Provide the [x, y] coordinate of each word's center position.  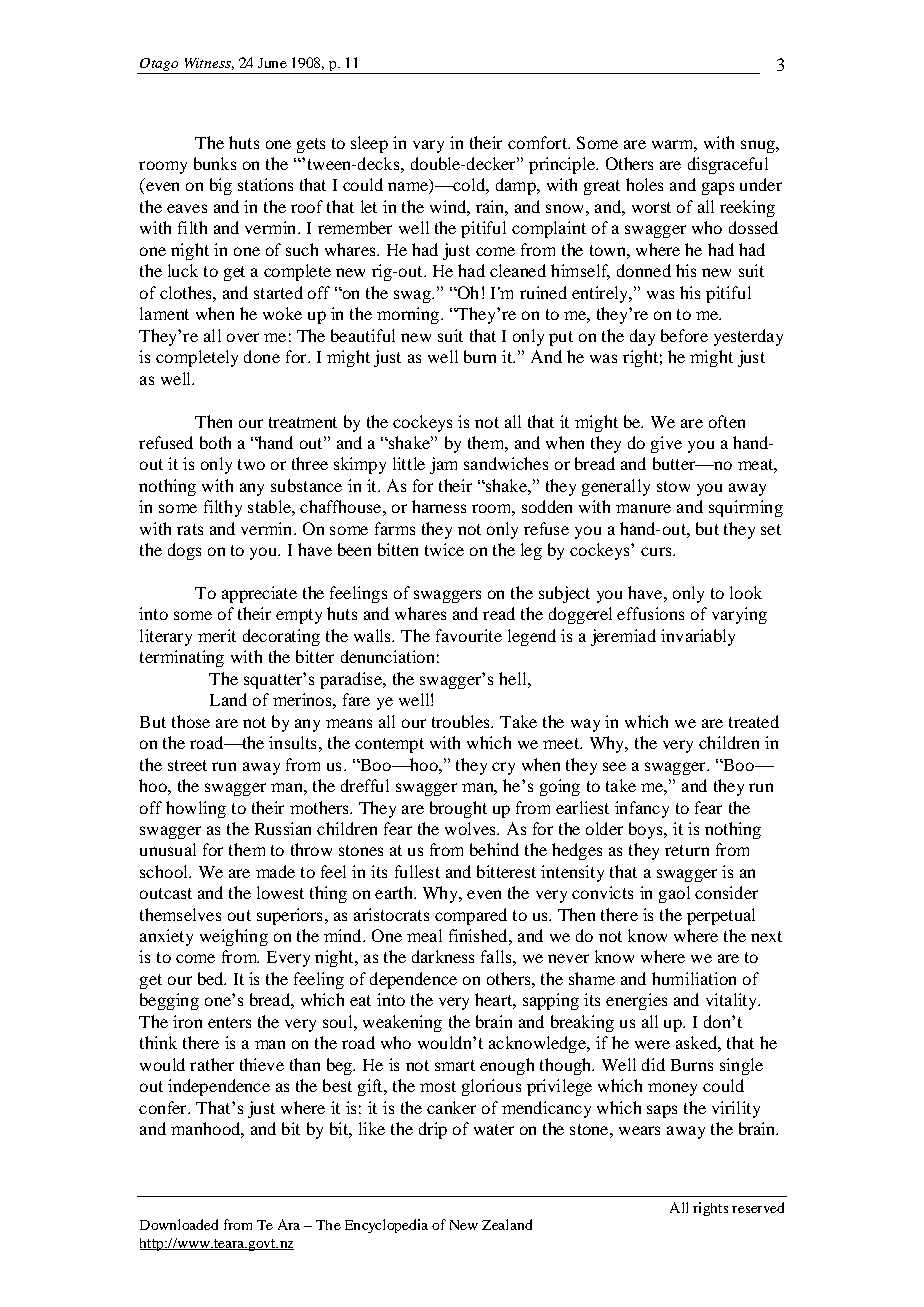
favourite [469, 635]
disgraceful [728, 165]
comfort [538, 142]
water [494, 1129]
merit [217, 635]
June [272, 63]
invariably [698, 637]
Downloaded [179, 1224]
